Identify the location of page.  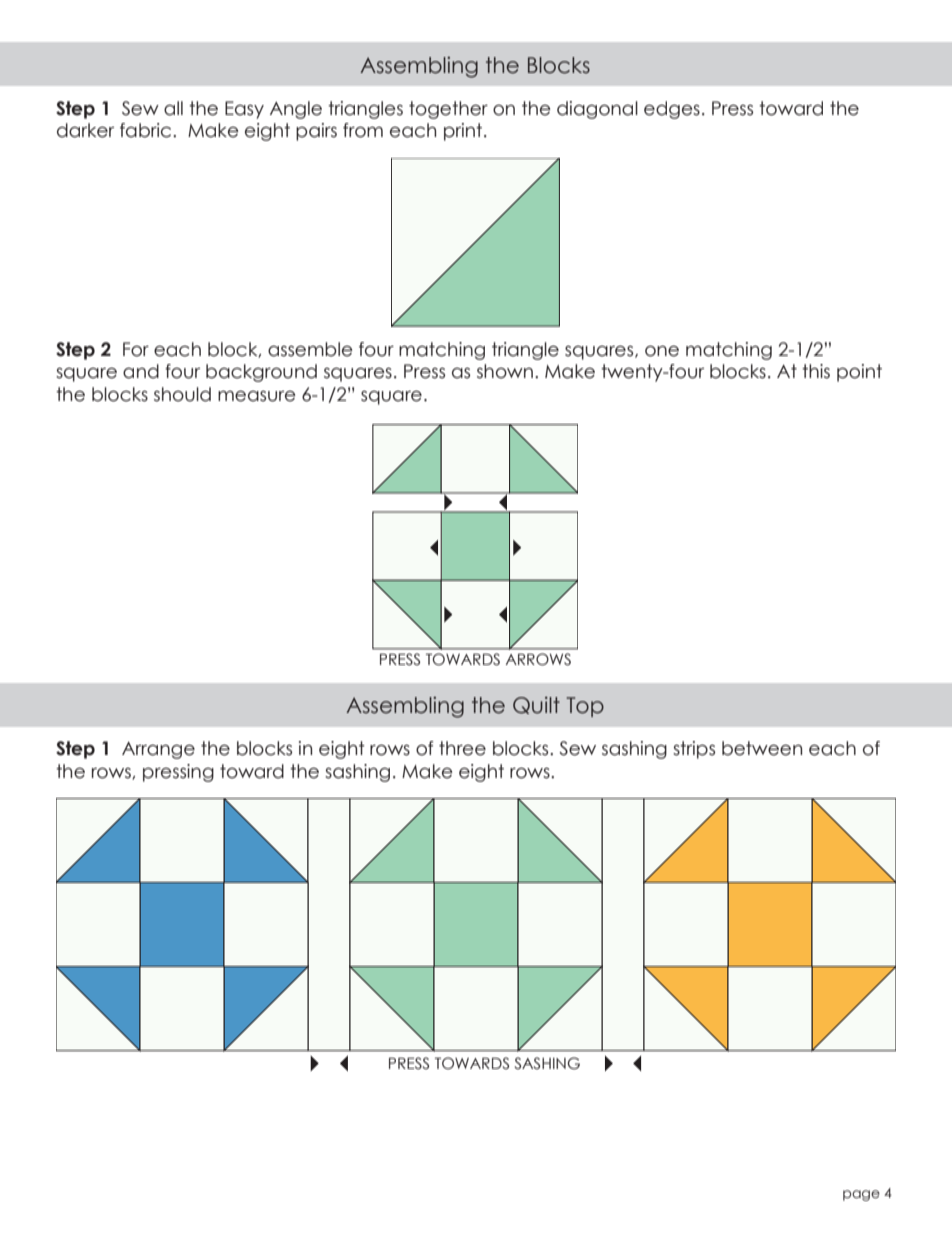
(861, 1195).
